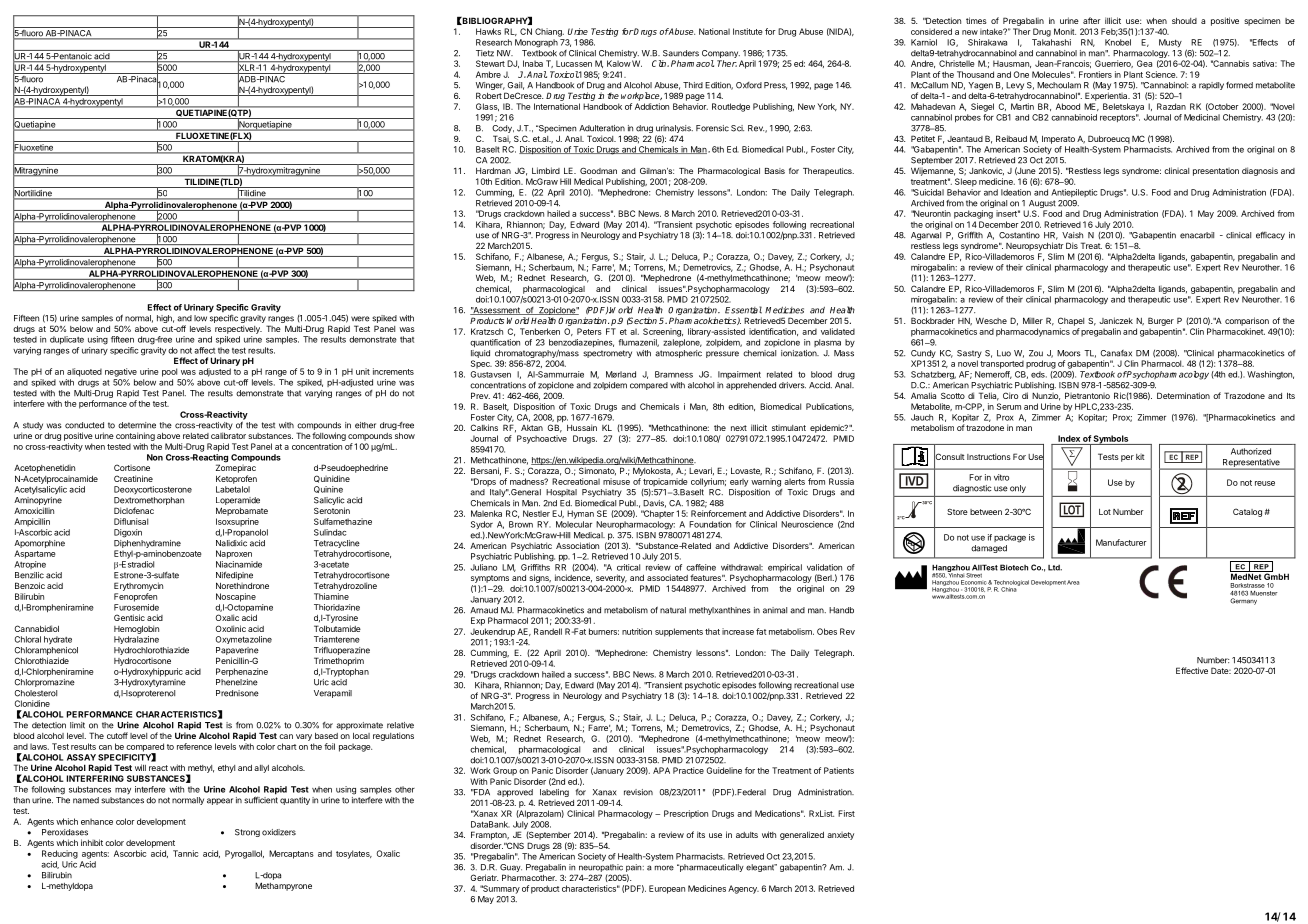  Describe the element at coordinates (616, 481) in the screenshot. I see `misuse` at that location.
